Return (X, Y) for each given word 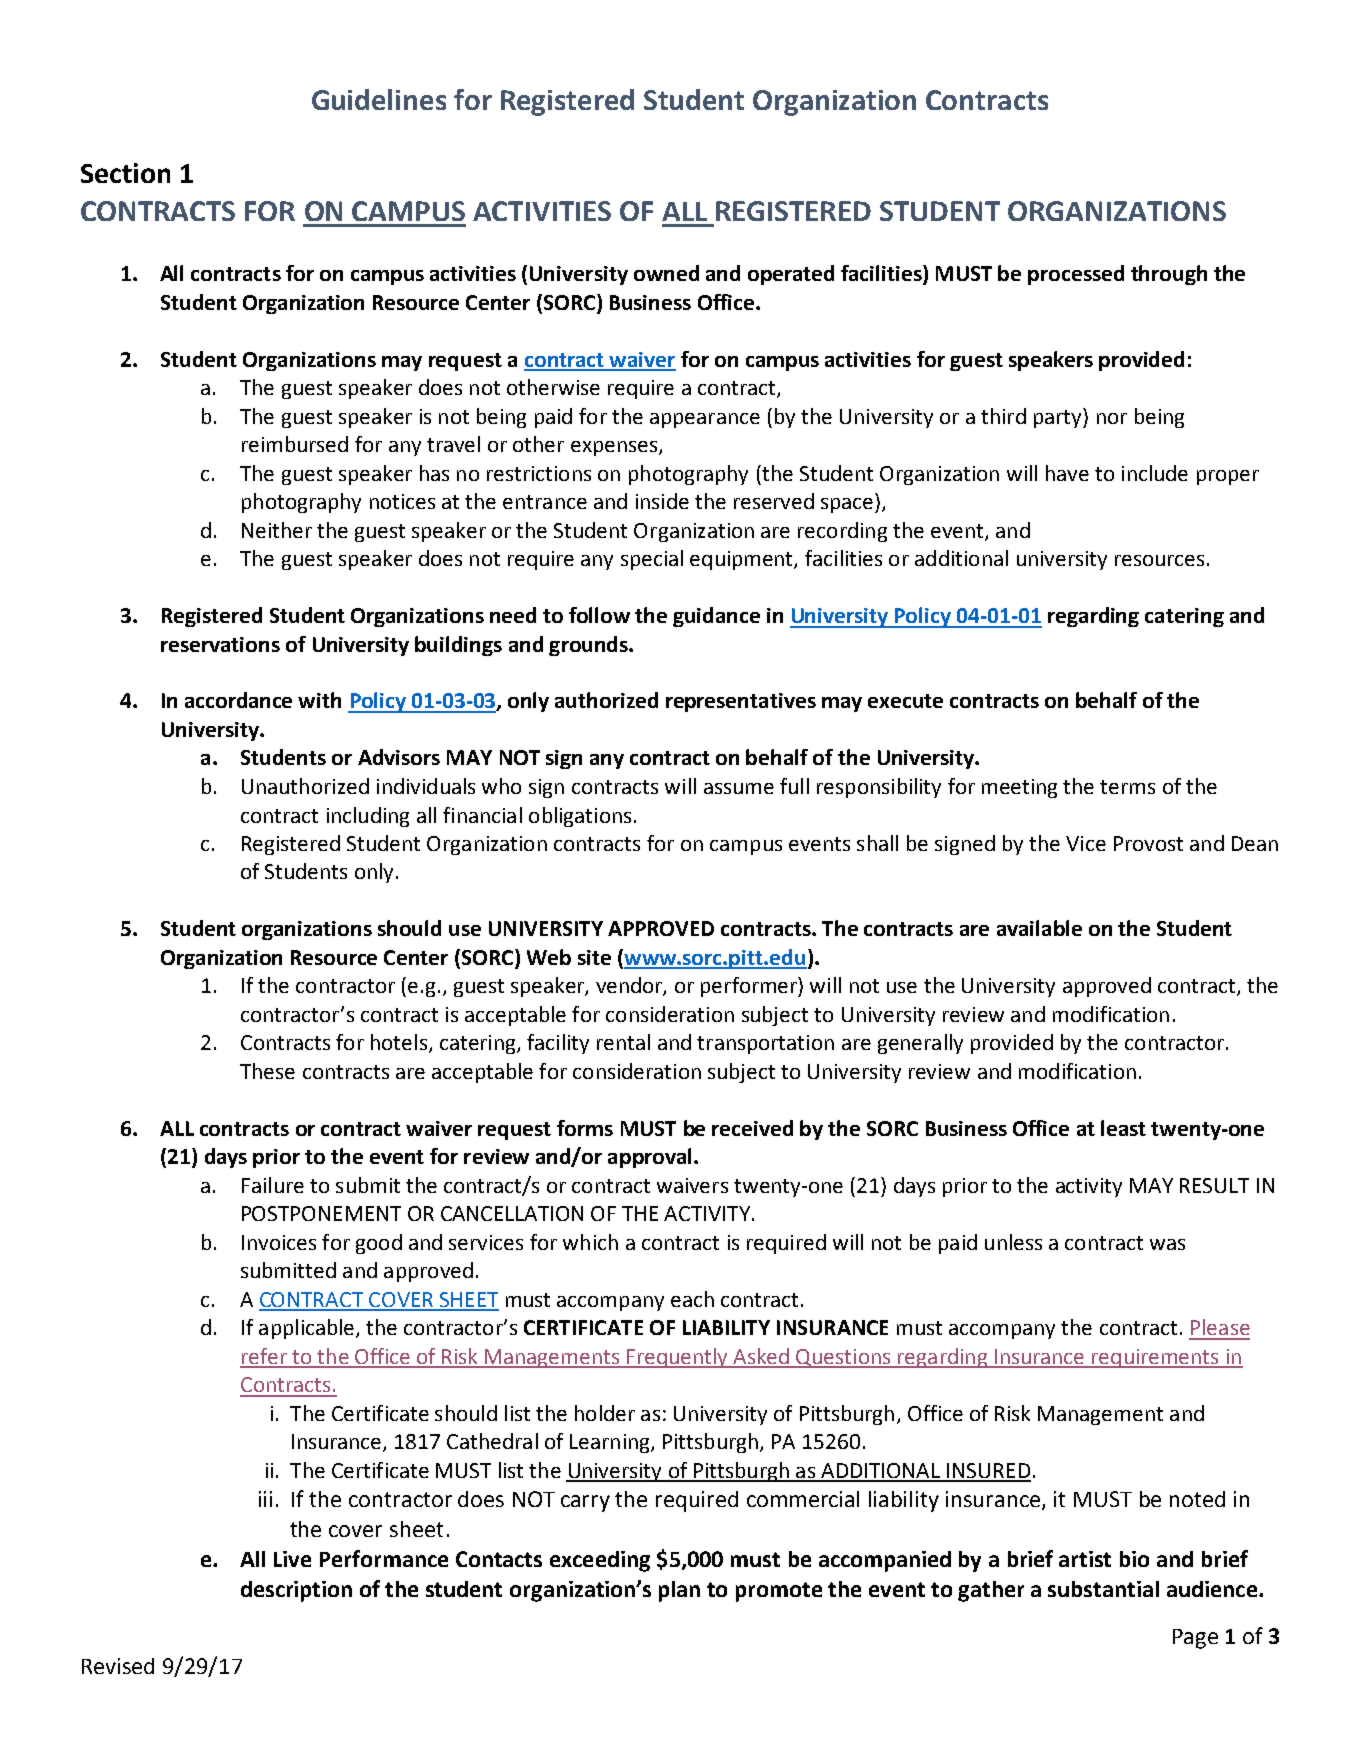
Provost (1148, 843)
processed (1076, 275)
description (296, 1591)
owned (666, 273)
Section (125, 173)
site (594, 957)
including (368, 817)
